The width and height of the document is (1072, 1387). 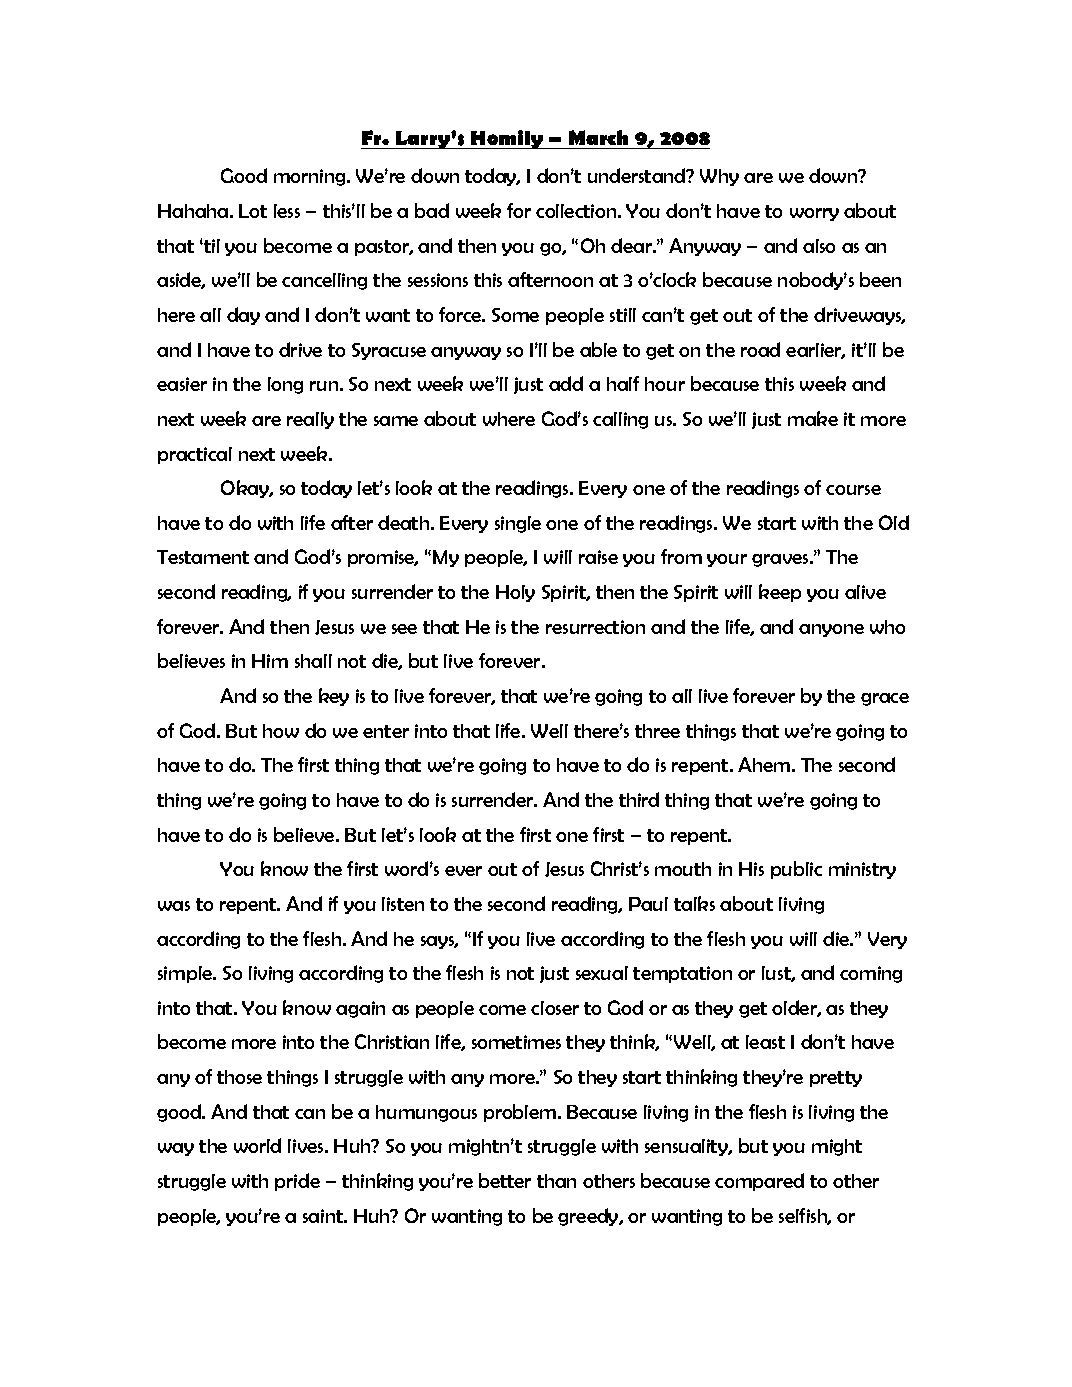 I want to click on worry, so click(x=814, y=214).
